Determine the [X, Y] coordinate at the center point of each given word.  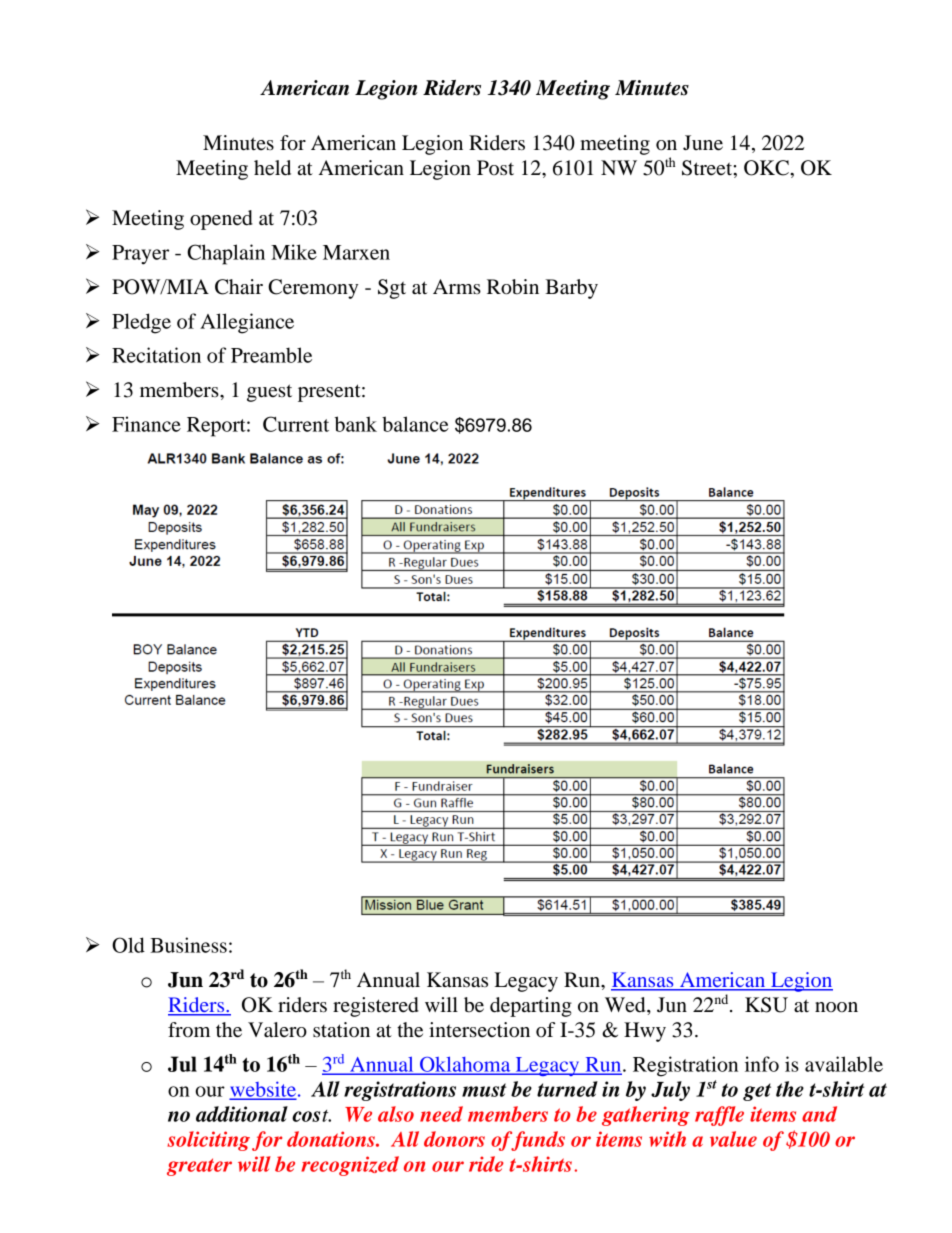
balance [415, 424]
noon [836, 1007]
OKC [767, 168]
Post [495, 167]
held [272, 168]
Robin [513, 287]
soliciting [208, 1141]
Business [188, 945]
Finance [146, 424]
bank [355, 424]
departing [531, 1007]
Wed [626, 1005]
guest [269, 393]
